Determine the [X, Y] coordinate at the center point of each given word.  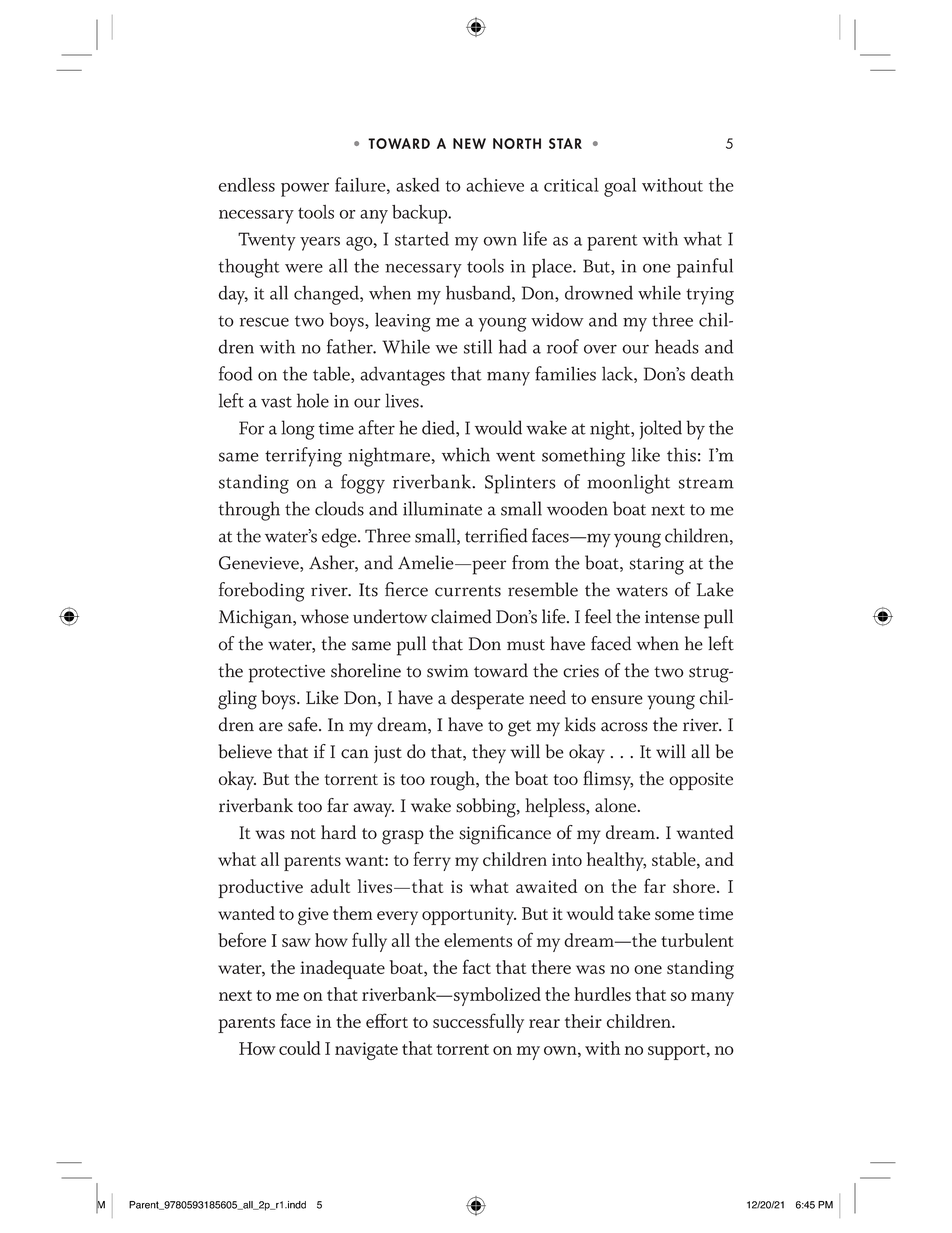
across [624, 727]
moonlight [628, 484]
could [300, 1048]
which [466, 454]
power [305, 190]
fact [477, 966]
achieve [495, 185]
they [489, 754]
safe [304, 724]
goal [620, 187]
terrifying [303, 457]
